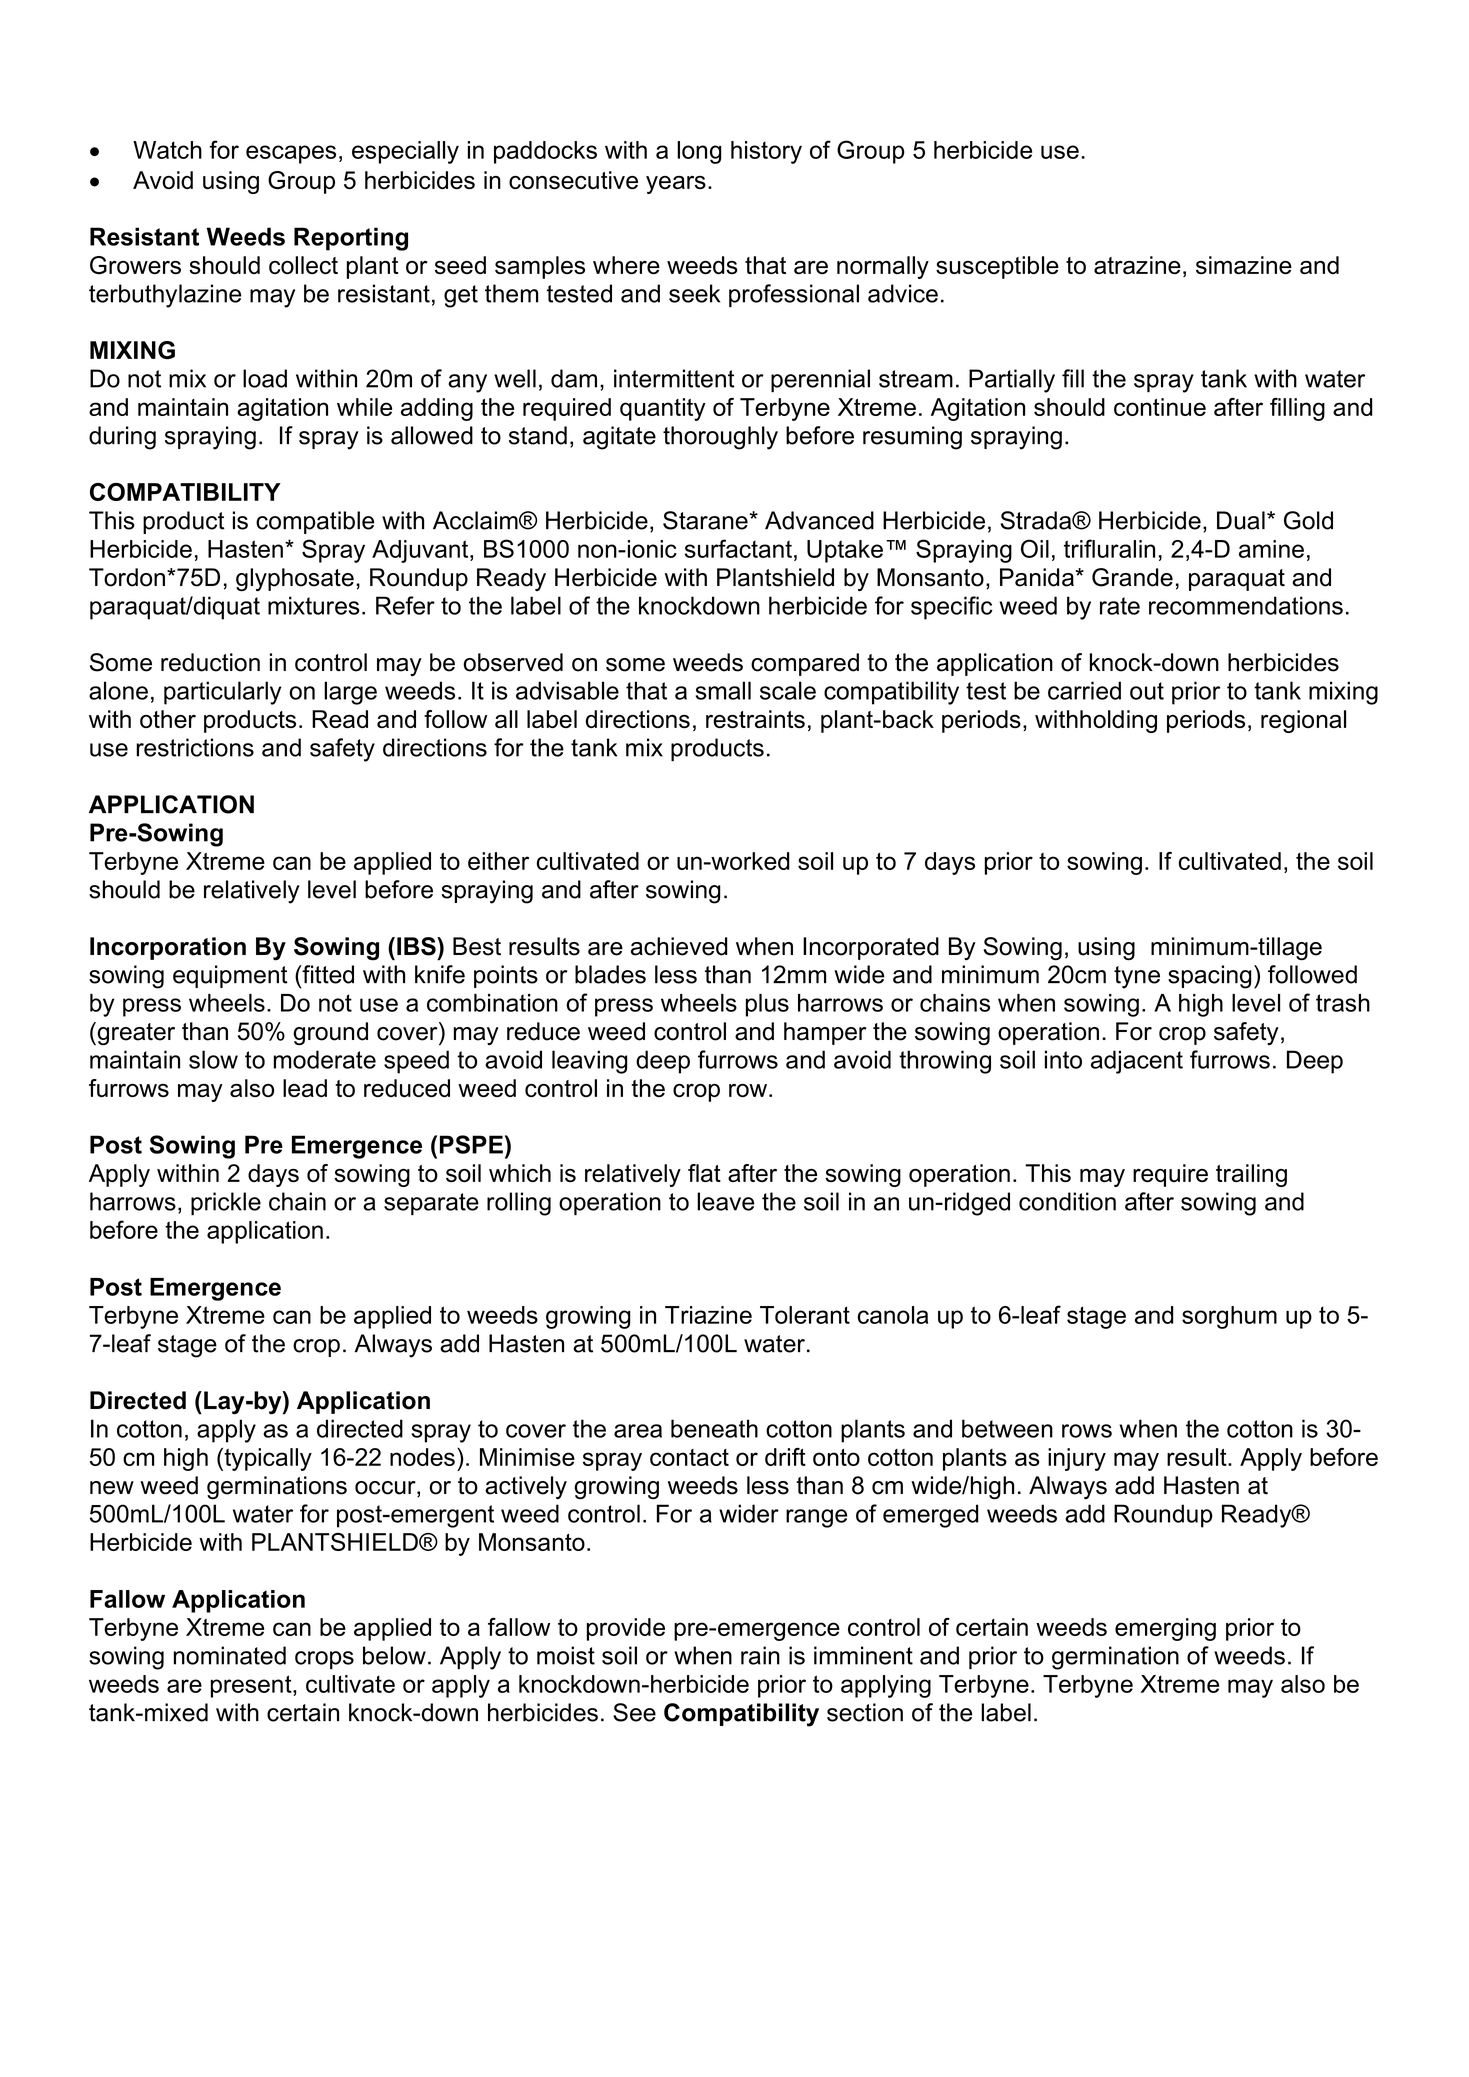 The height and width of the image is (2077, 1469). I want to click on particularly, so click(222, 693).
